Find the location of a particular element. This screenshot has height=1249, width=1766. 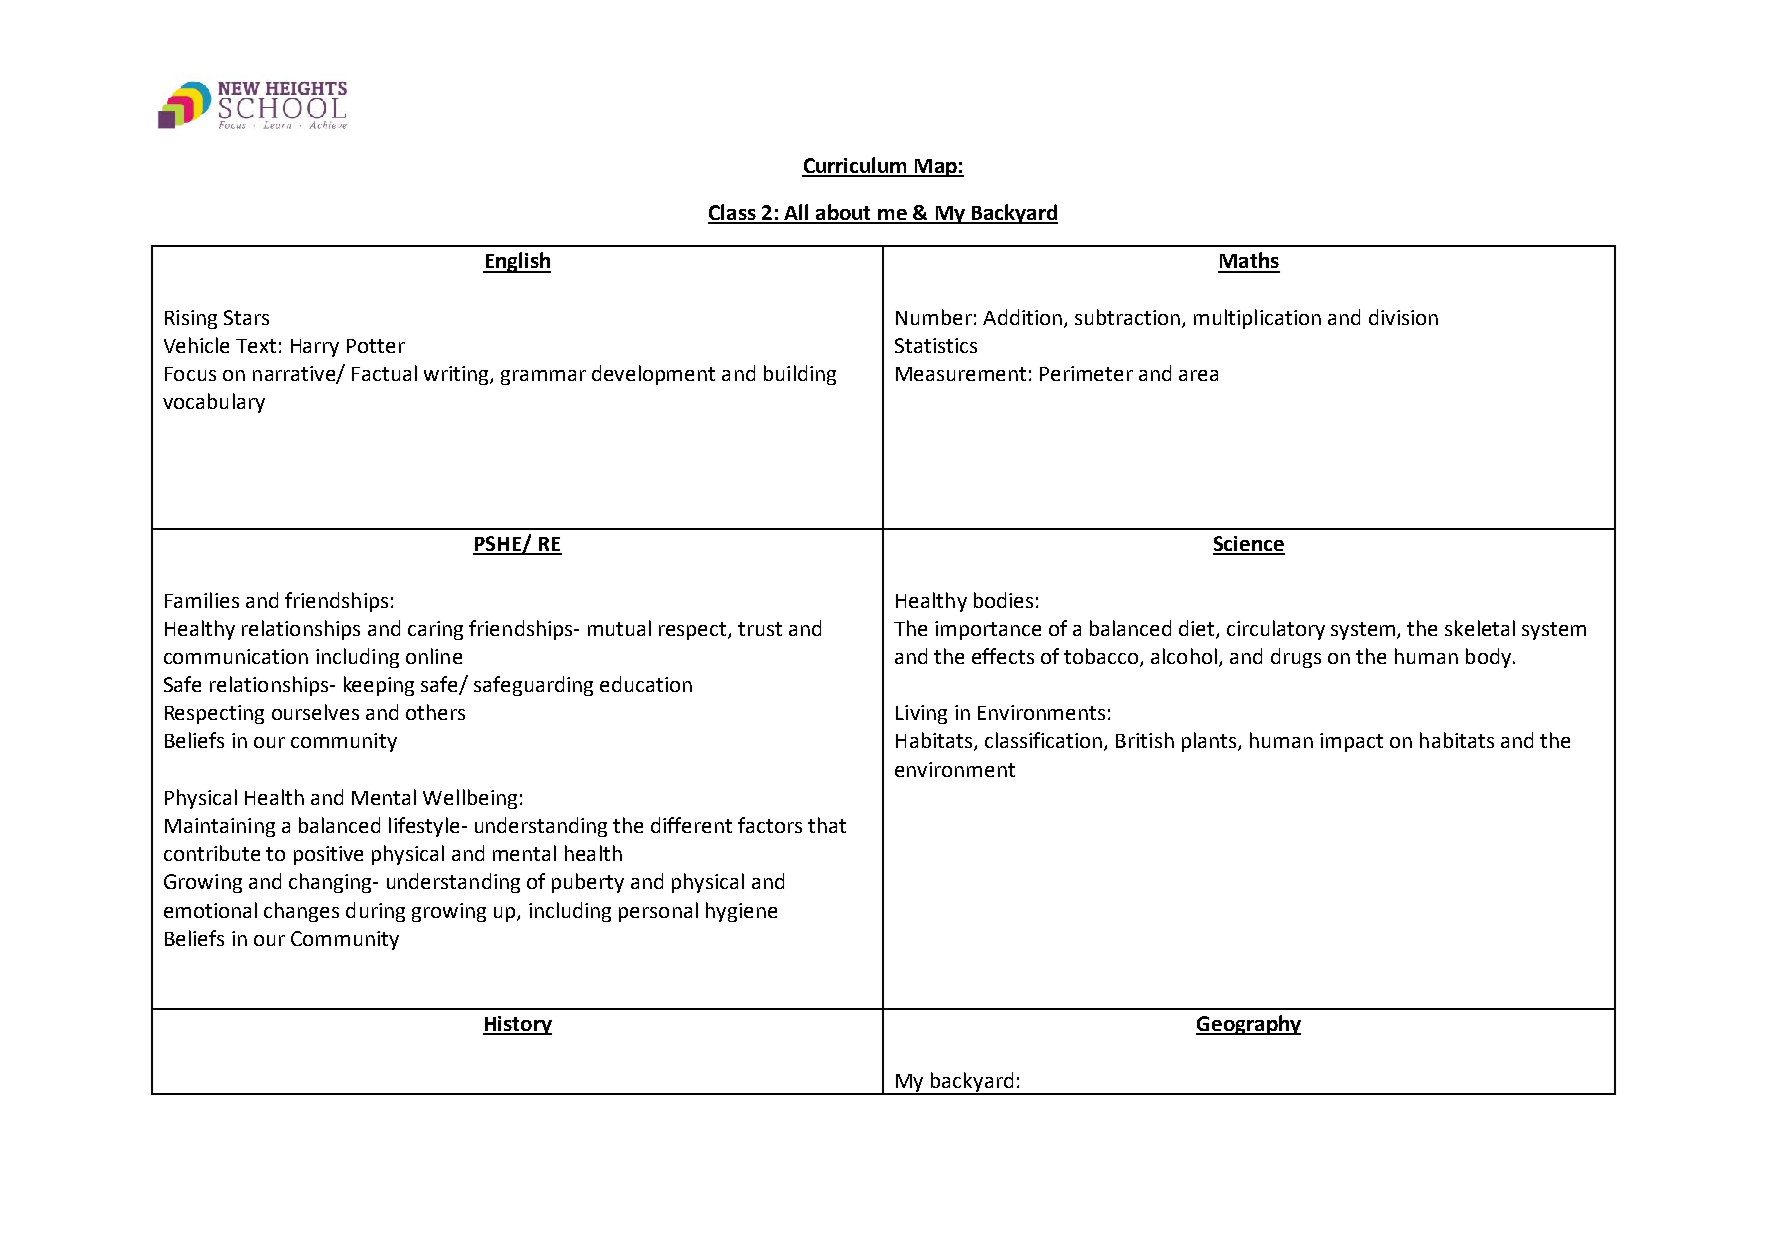

that is located at coordinates (827, 825).
